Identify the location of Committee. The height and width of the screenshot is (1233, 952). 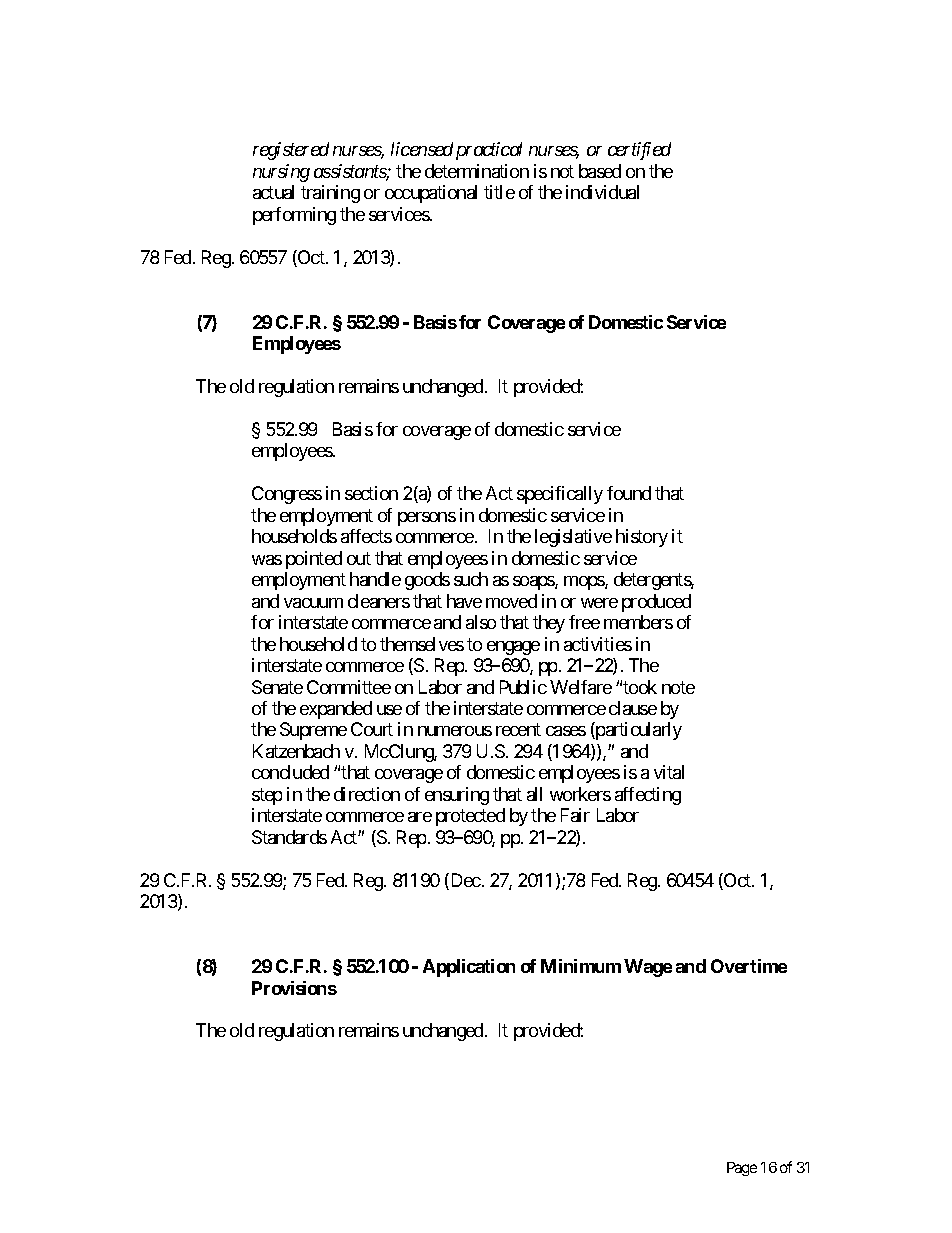
(349, 687).
